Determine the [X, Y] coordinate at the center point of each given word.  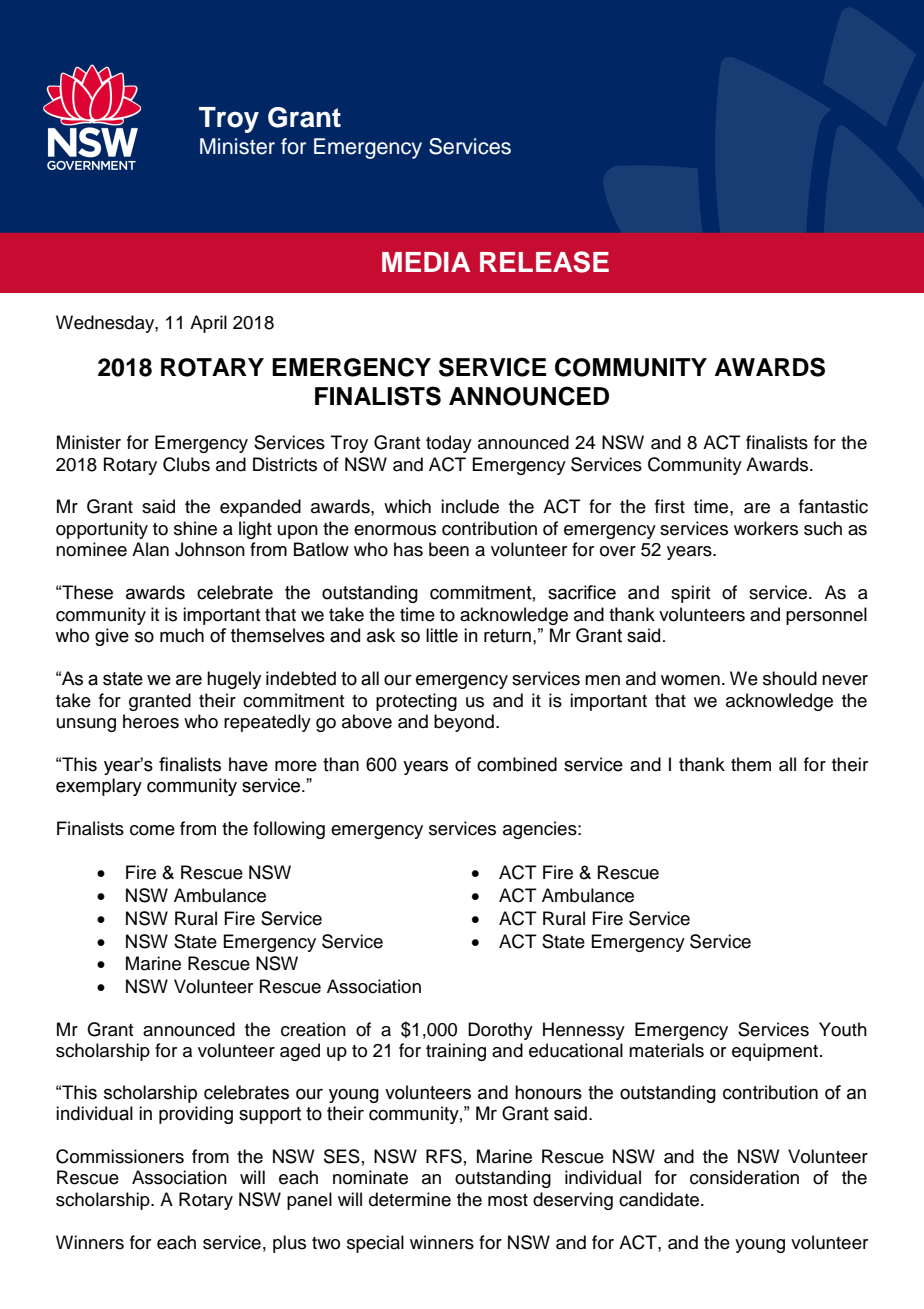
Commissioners [120, 1156]
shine [195, 528]
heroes [151, 721]
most [508, 1200]
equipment [775, 1052]
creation [313, 1029]
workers [766, 528]
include [470, 506]
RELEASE [544, 262]
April [208, 324]
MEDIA [426, 262]
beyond [464, 723]
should [790, 678]
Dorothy [500, 1031]
